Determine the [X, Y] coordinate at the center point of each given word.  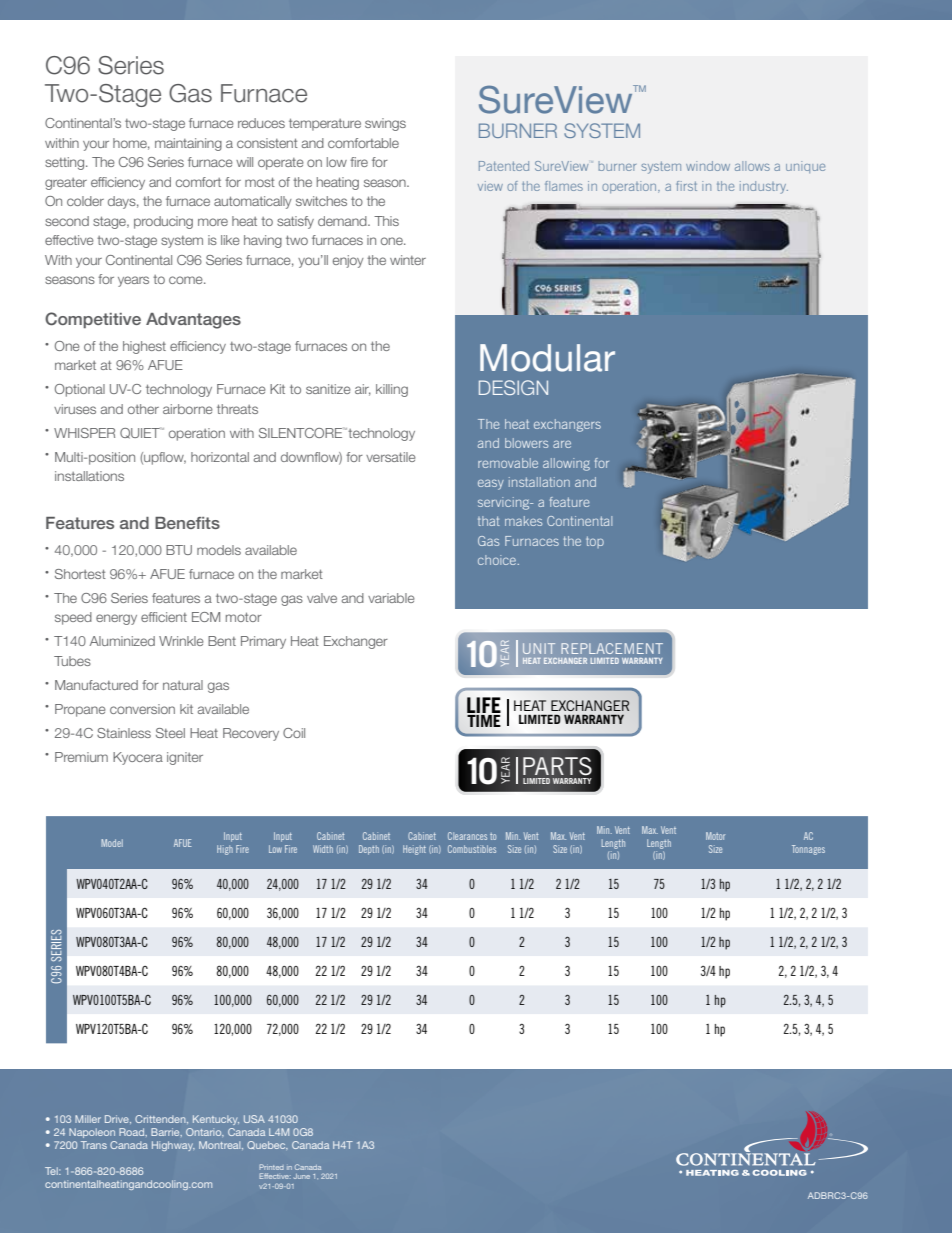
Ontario [205, 1132]
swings [385, 124]
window [708, 166]
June [302, 1176]
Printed [271, 1167]
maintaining [188, 144]
